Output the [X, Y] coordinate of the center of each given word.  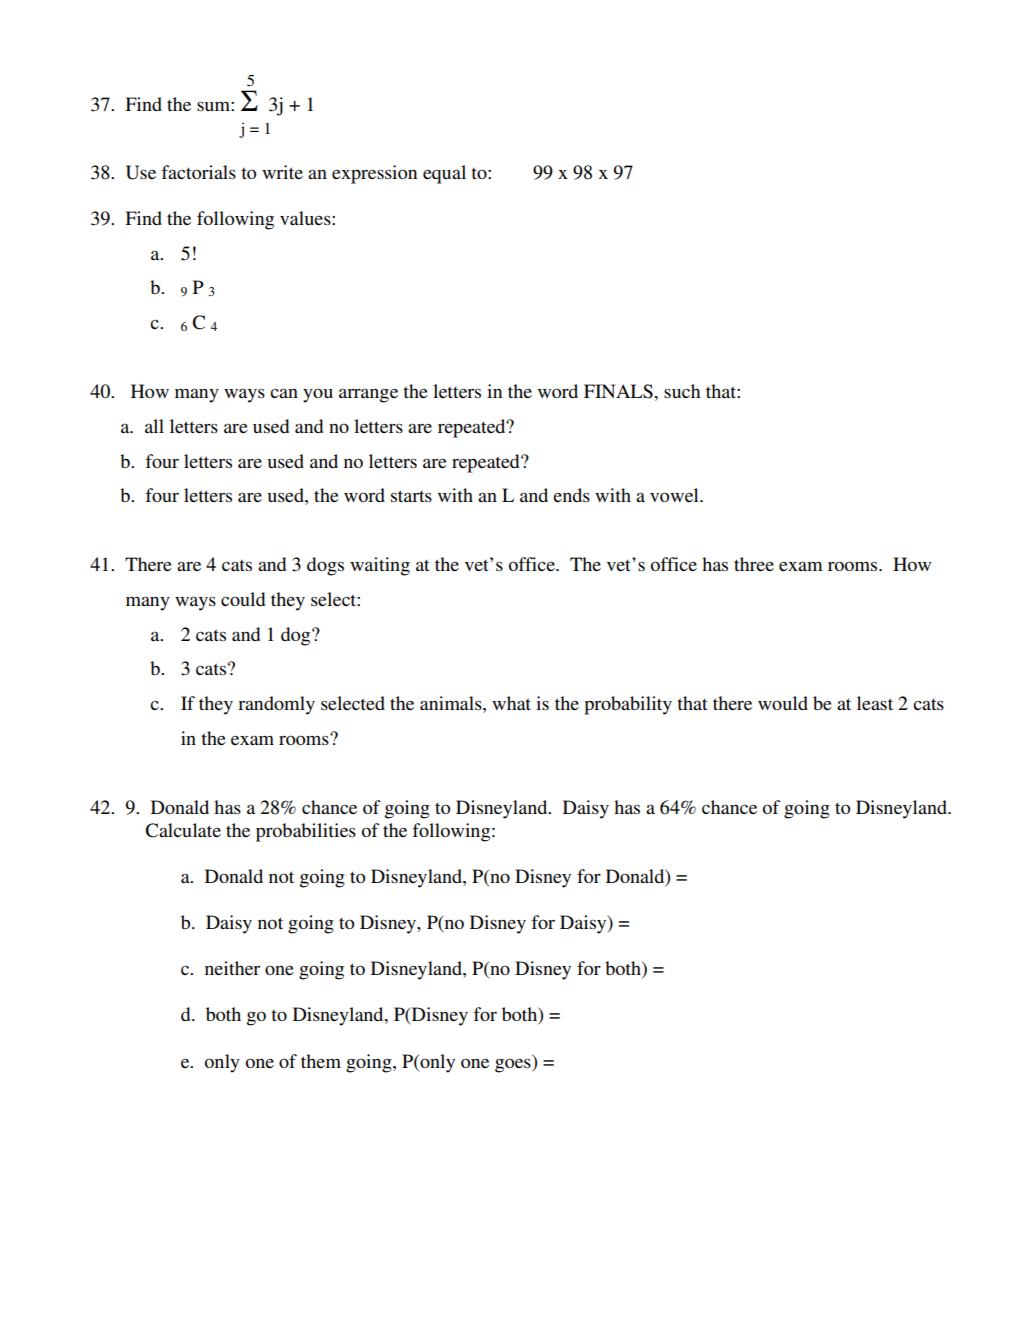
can [284, 393]
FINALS [619, 391]
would [783, 703]
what [511, 703]
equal [444, 174]
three [754, 564]
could [243, 599]
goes [514, 1065]
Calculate [183, 830]
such [682, 391]
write [282, 172]
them [321, 1061]
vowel [675, 495]
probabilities [306, 832]
